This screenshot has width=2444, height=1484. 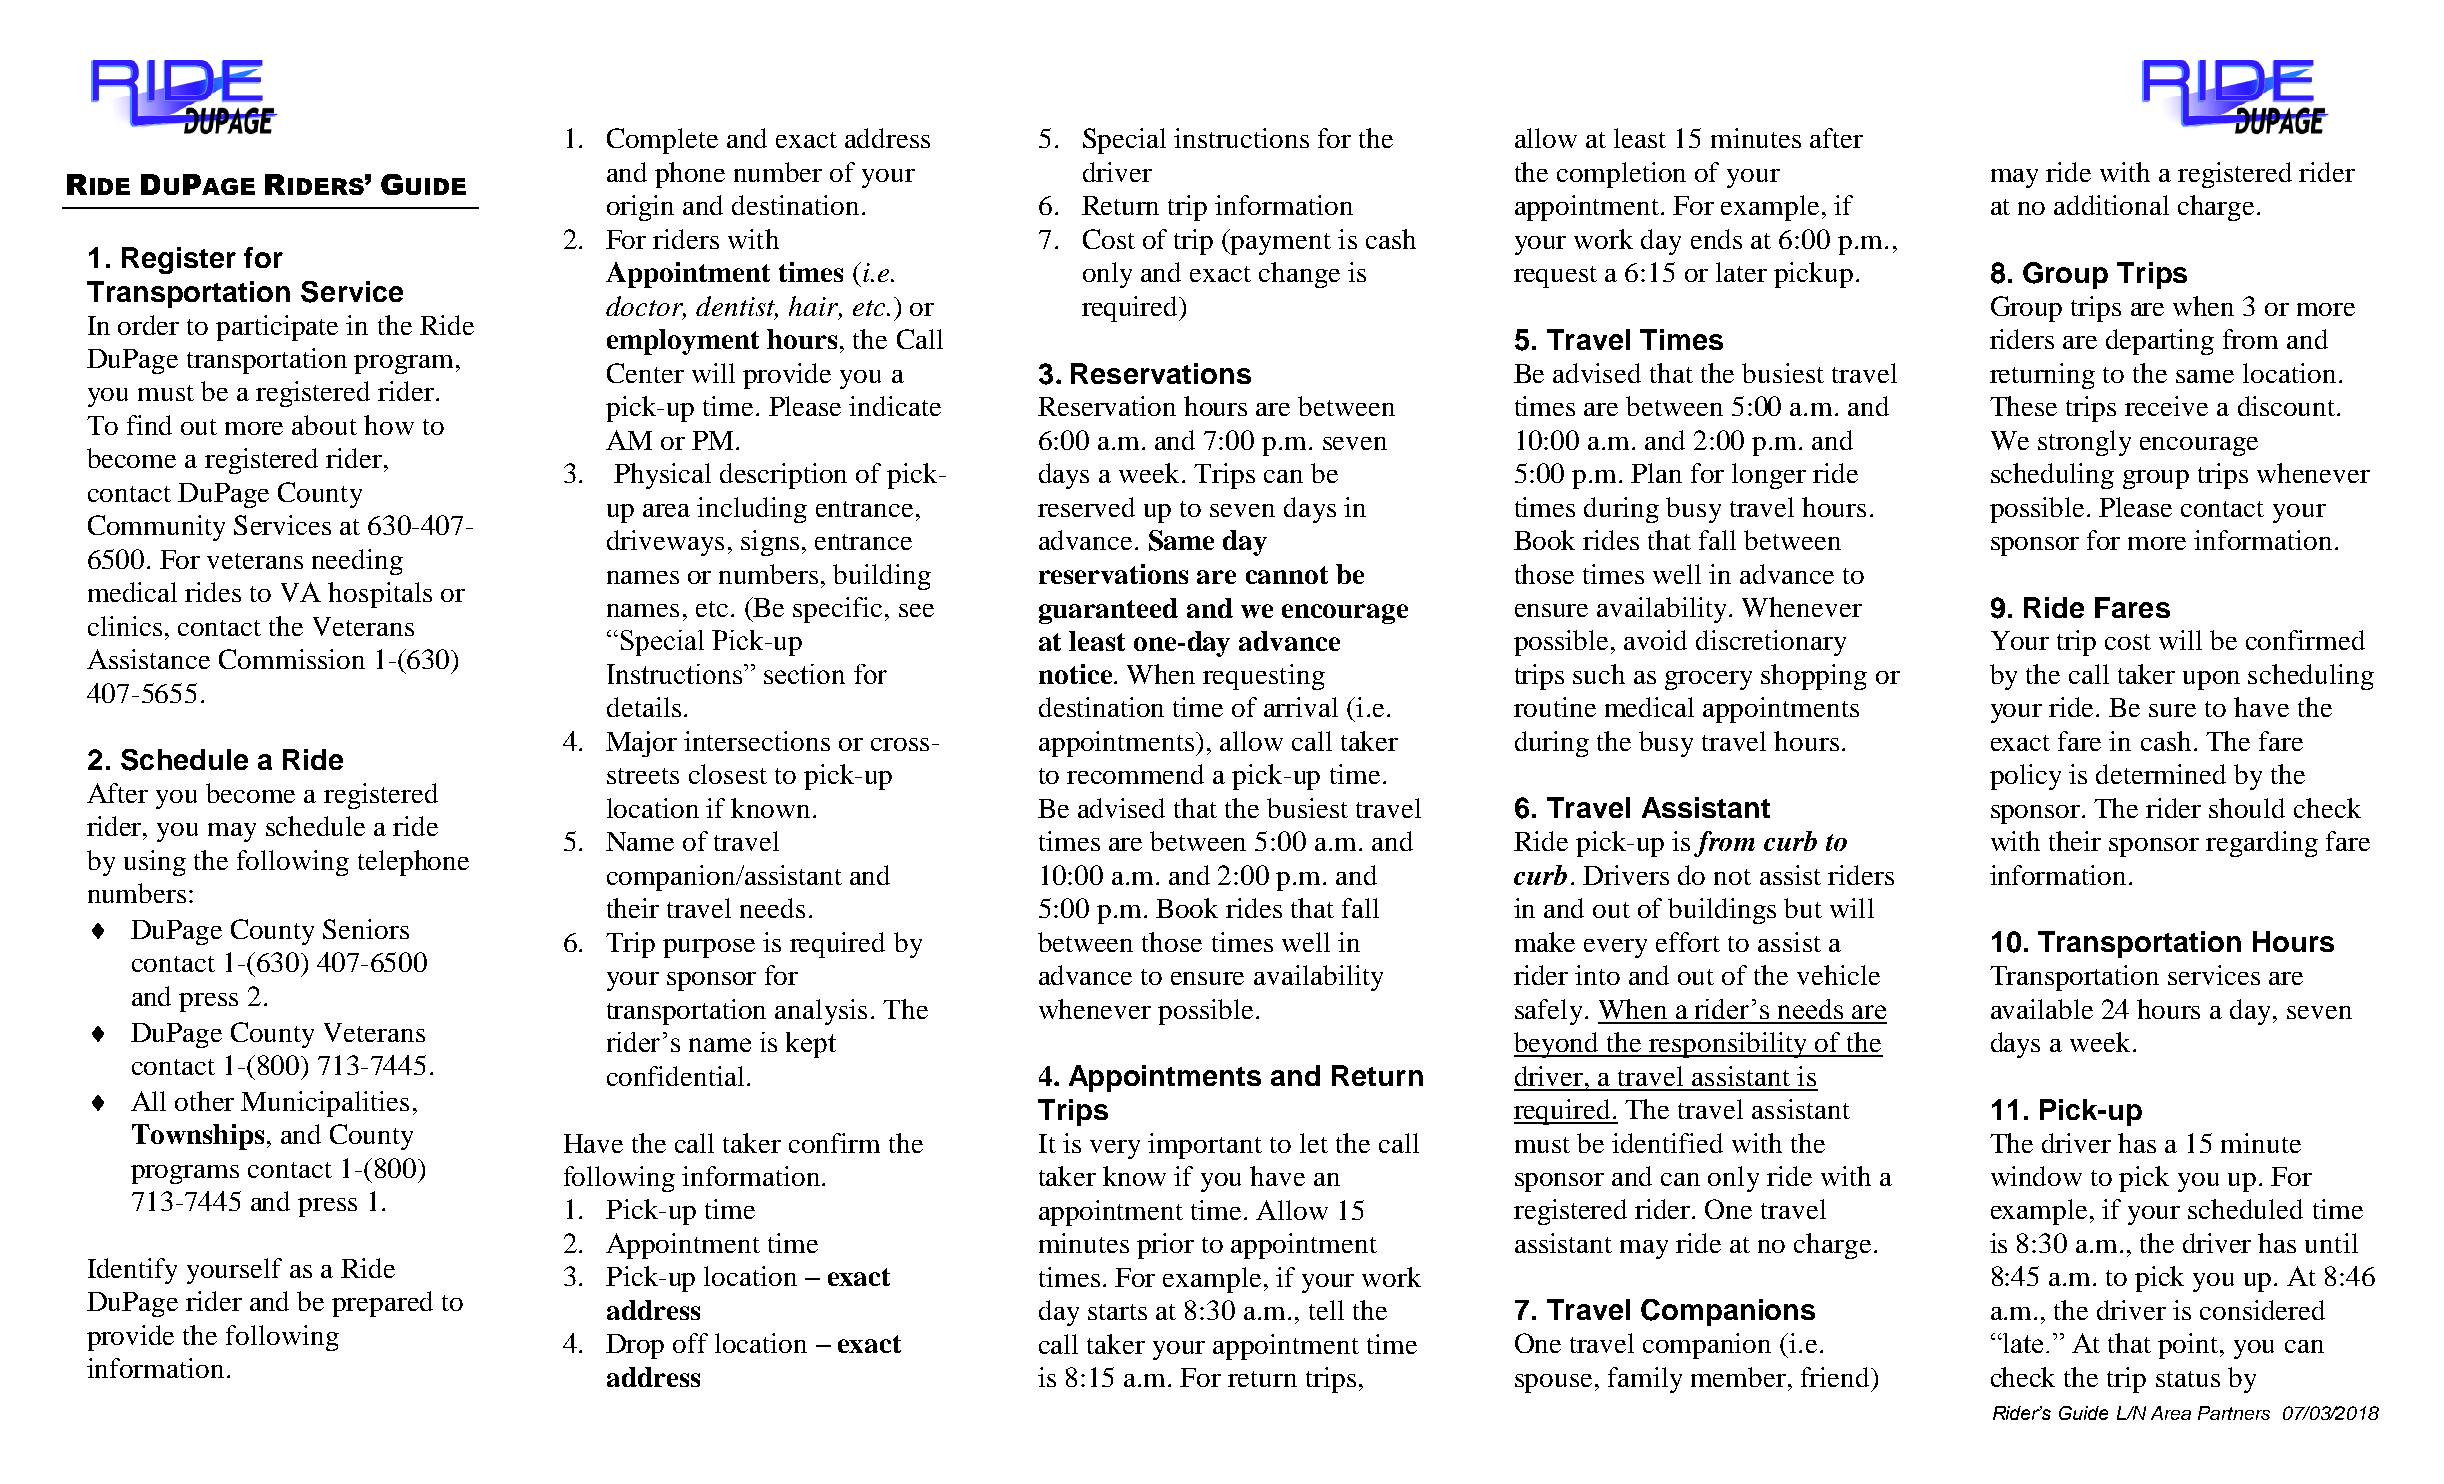 What do you see at coordinates (2025, 777) in the screenshot?
I see `policy` at bounding box center [2025, 777].
